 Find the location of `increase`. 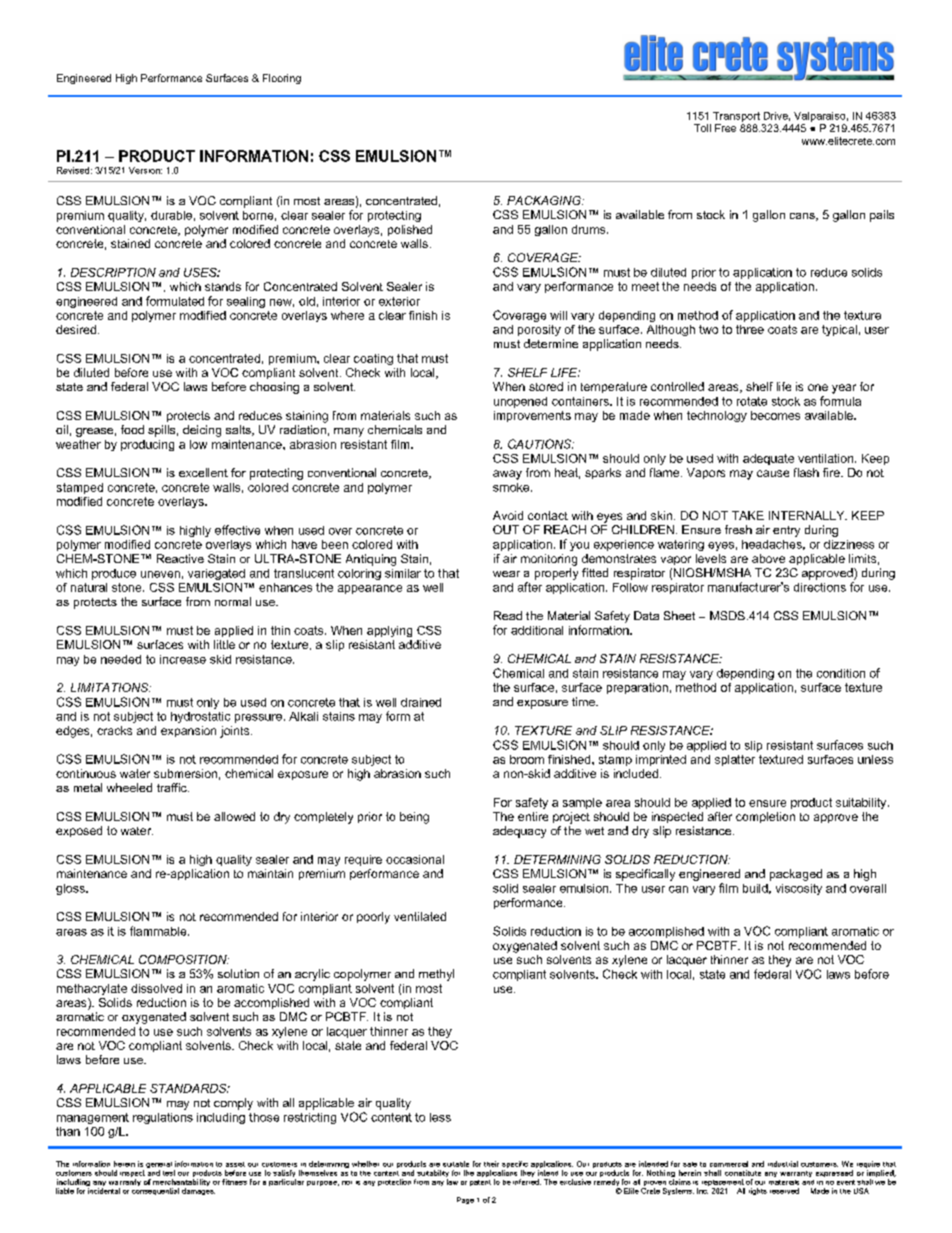

increase is located at coordinates (183, 659).
